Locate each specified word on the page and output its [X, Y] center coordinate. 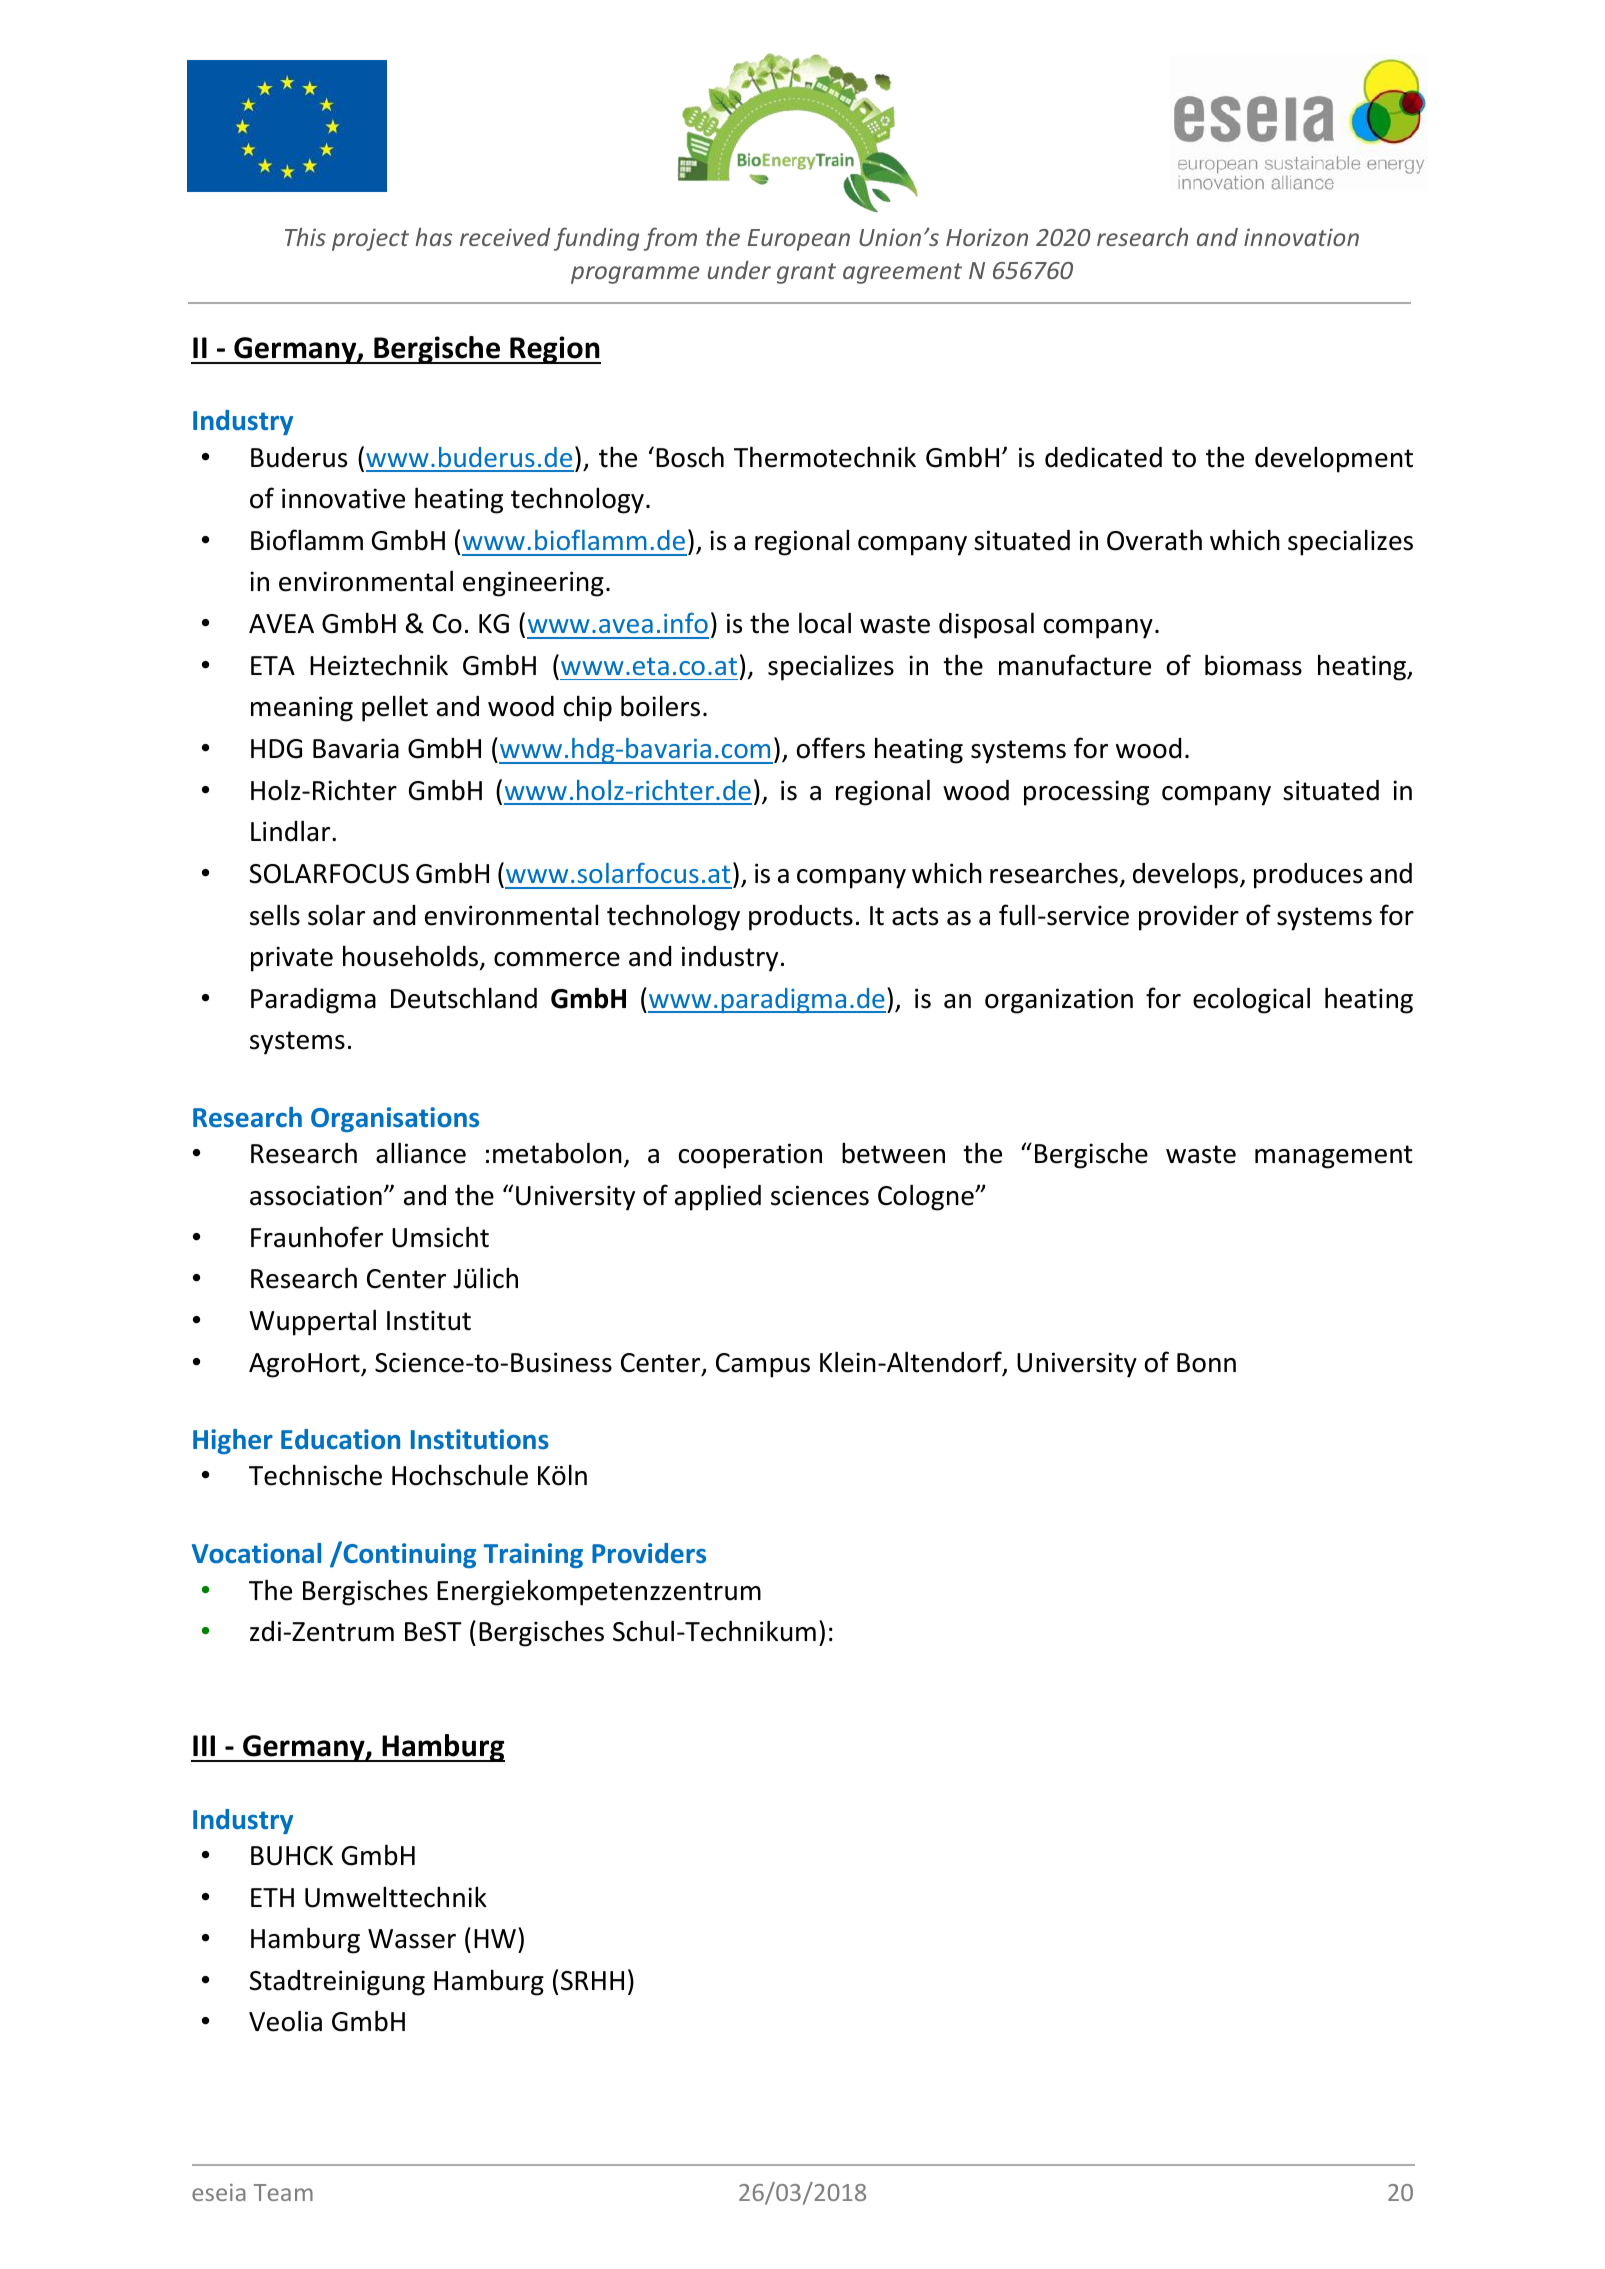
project [370, 239]
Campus [763, 1365]
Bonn [1206, 1363]
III [204, 1745]
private [292, 959]
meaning [302, 709]
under [739, 270]
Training [533, 1555]
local [825, 623]
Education [340, 1439]
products [801, 918]
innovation [1301, 237]
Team [283, 2192]
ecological [1251, 1000]
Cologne [927, 1197]
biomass [1253, 665]
